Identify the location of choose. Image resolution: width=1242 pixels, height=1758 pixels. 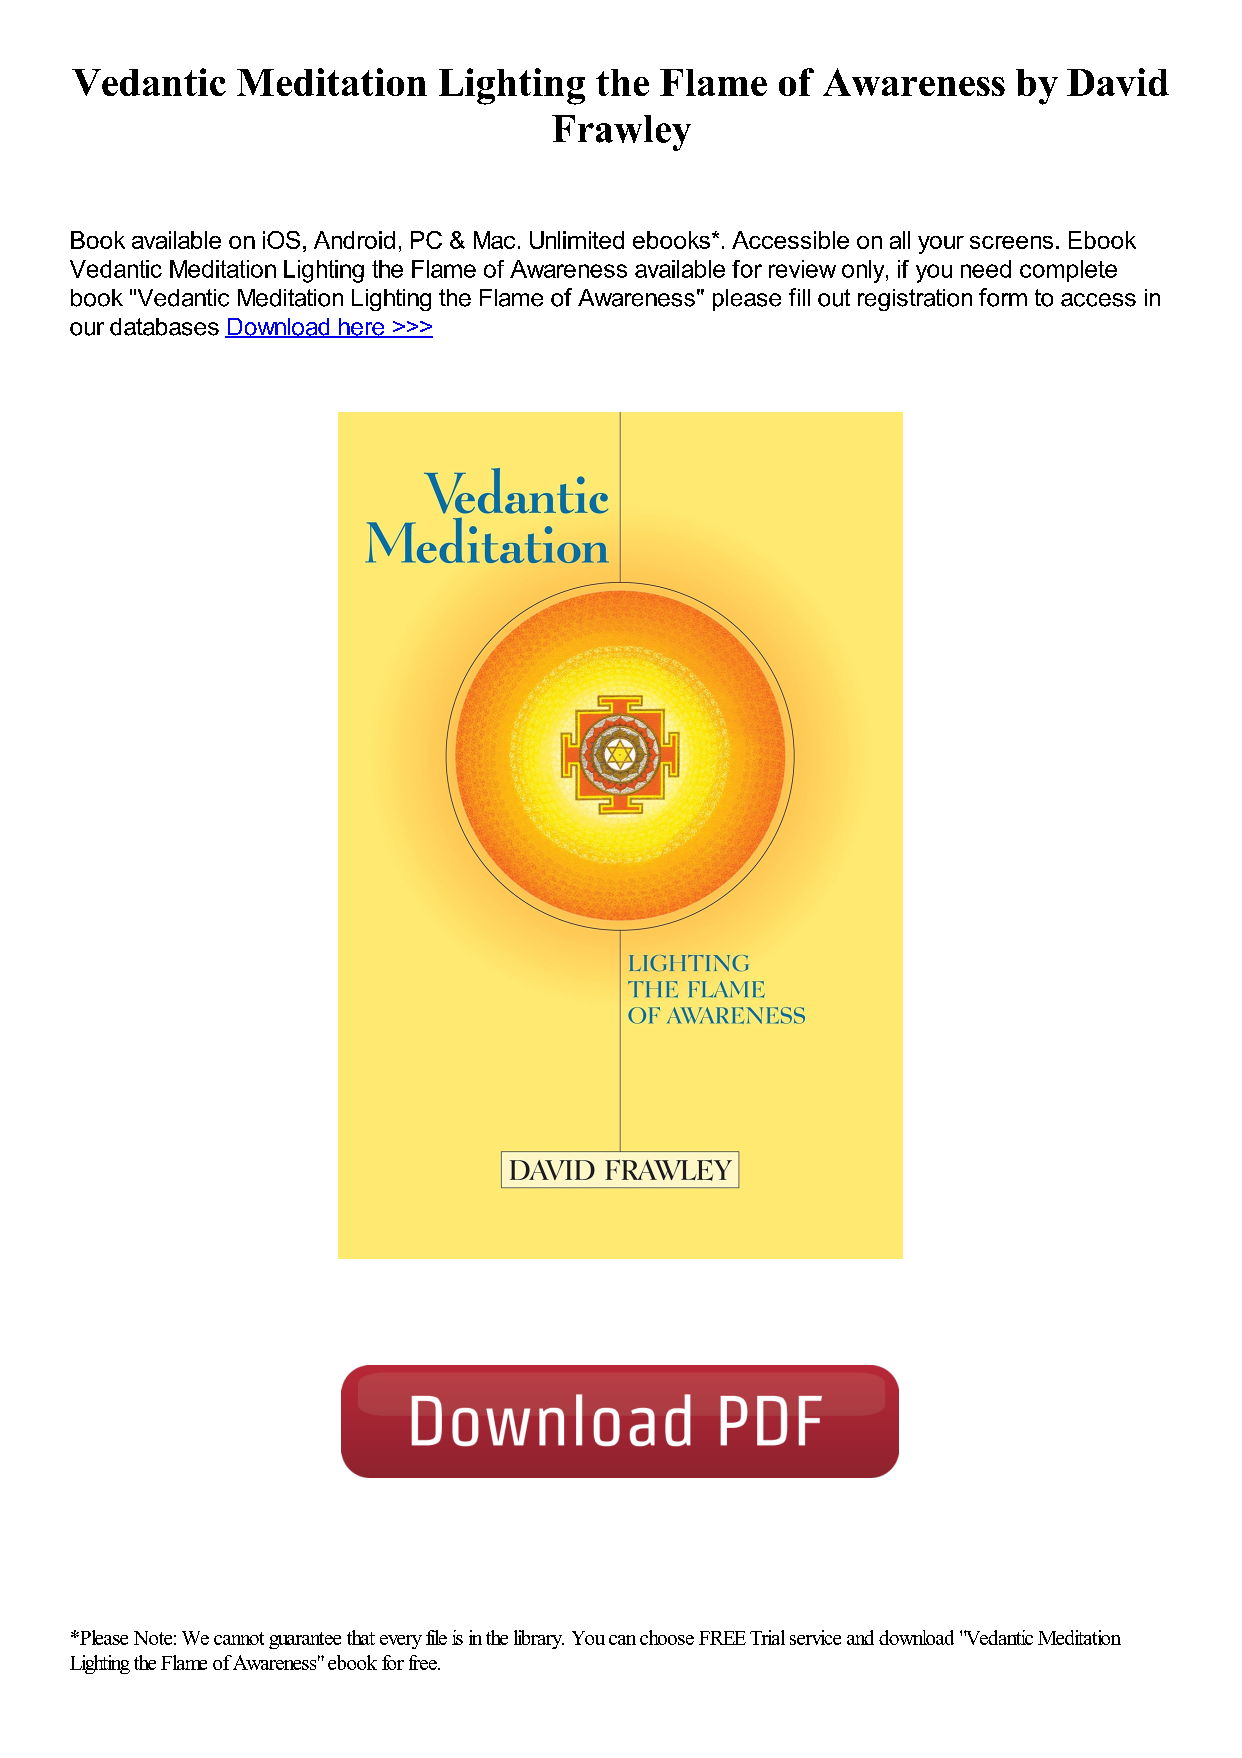
(667, 1637).
